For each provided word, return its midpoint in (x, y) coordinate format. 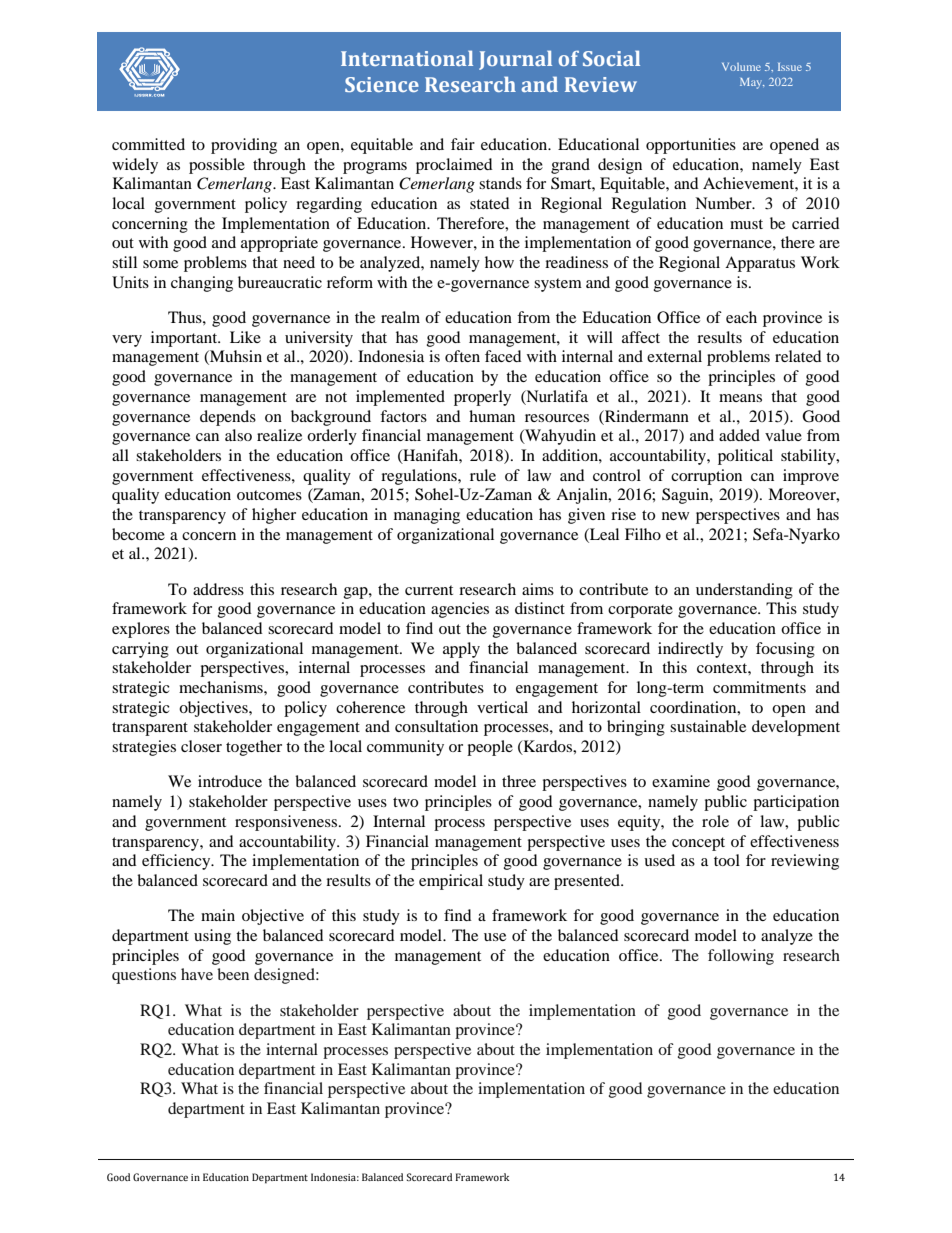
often (462, 356)
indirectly (690, 650)
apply (461, 650)
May (752, 83)
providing (244, 146)
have (197, 974)
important (185, 339)
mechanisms (222, 687)
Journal (515, 60)
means (740, 398)
